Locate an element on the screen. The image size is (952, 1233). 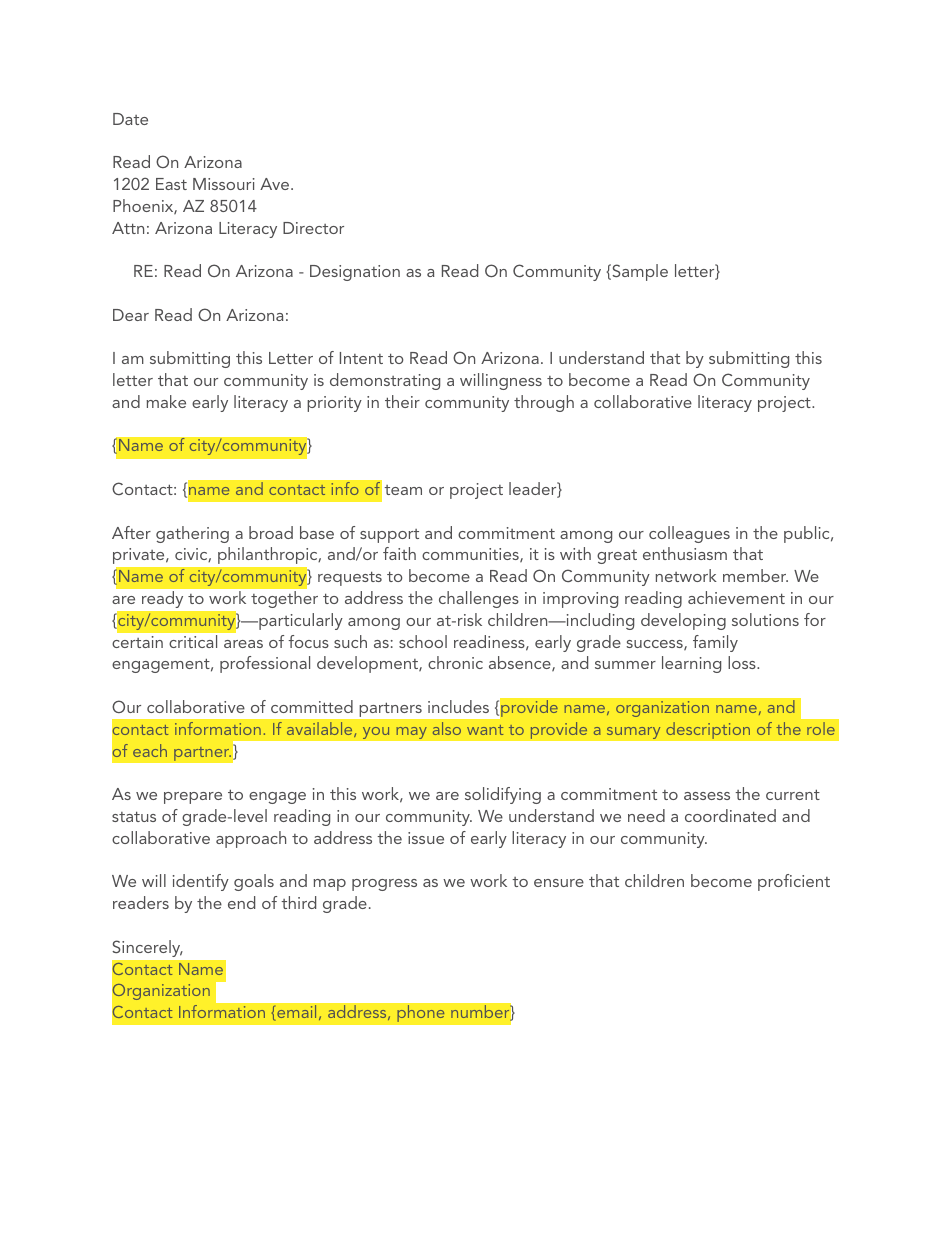
want is located at coordinates (485, 730).
